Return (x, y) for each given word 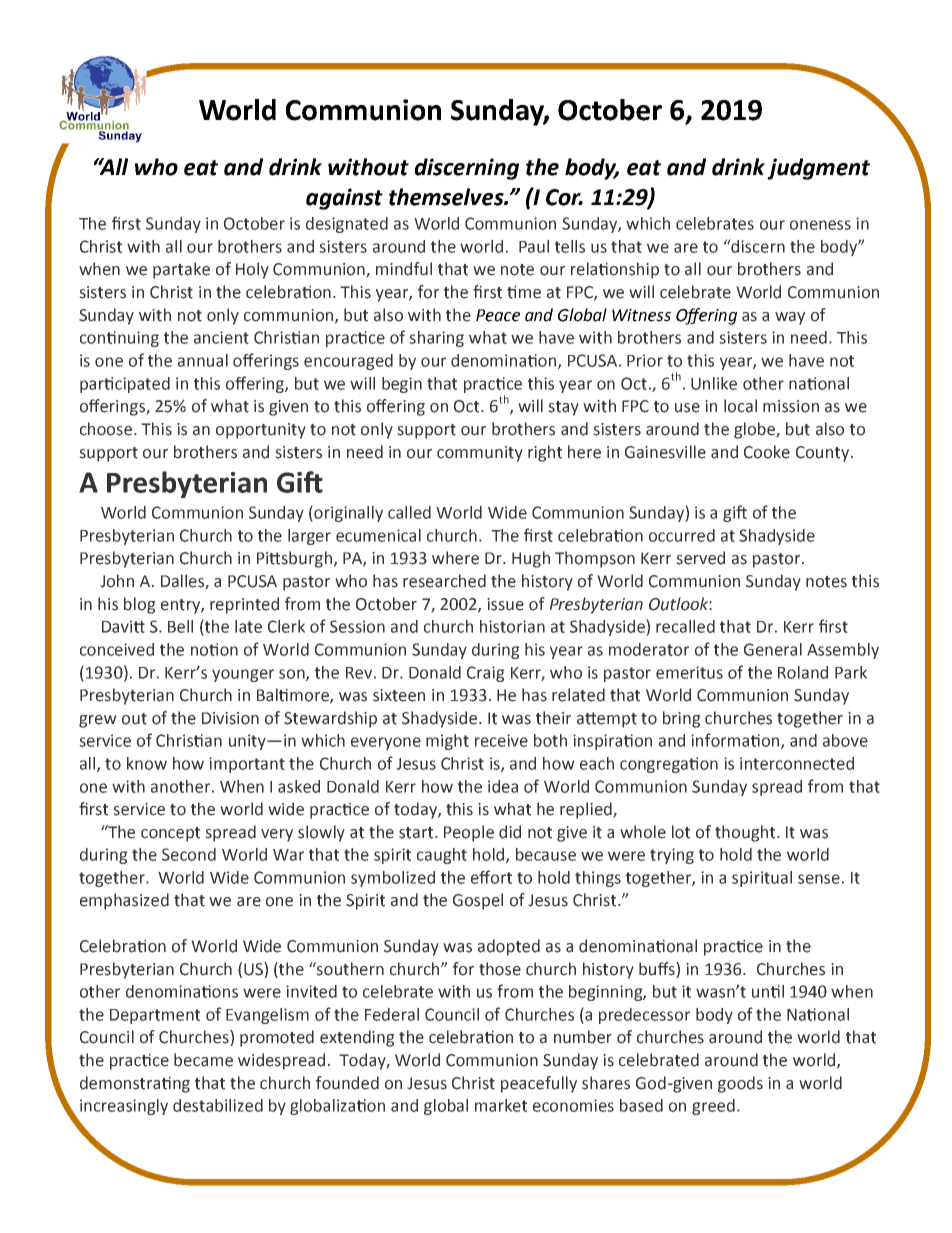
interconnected (797, 763)
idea (503, 786)
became (203, 1060)
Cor (564, 197)
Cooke (767, 452)
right (545, 453)
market (501, 1105)
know (147, 763)
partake (181, 270)
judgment (818, 169)
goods (740, 1084)
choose (107, 429)
